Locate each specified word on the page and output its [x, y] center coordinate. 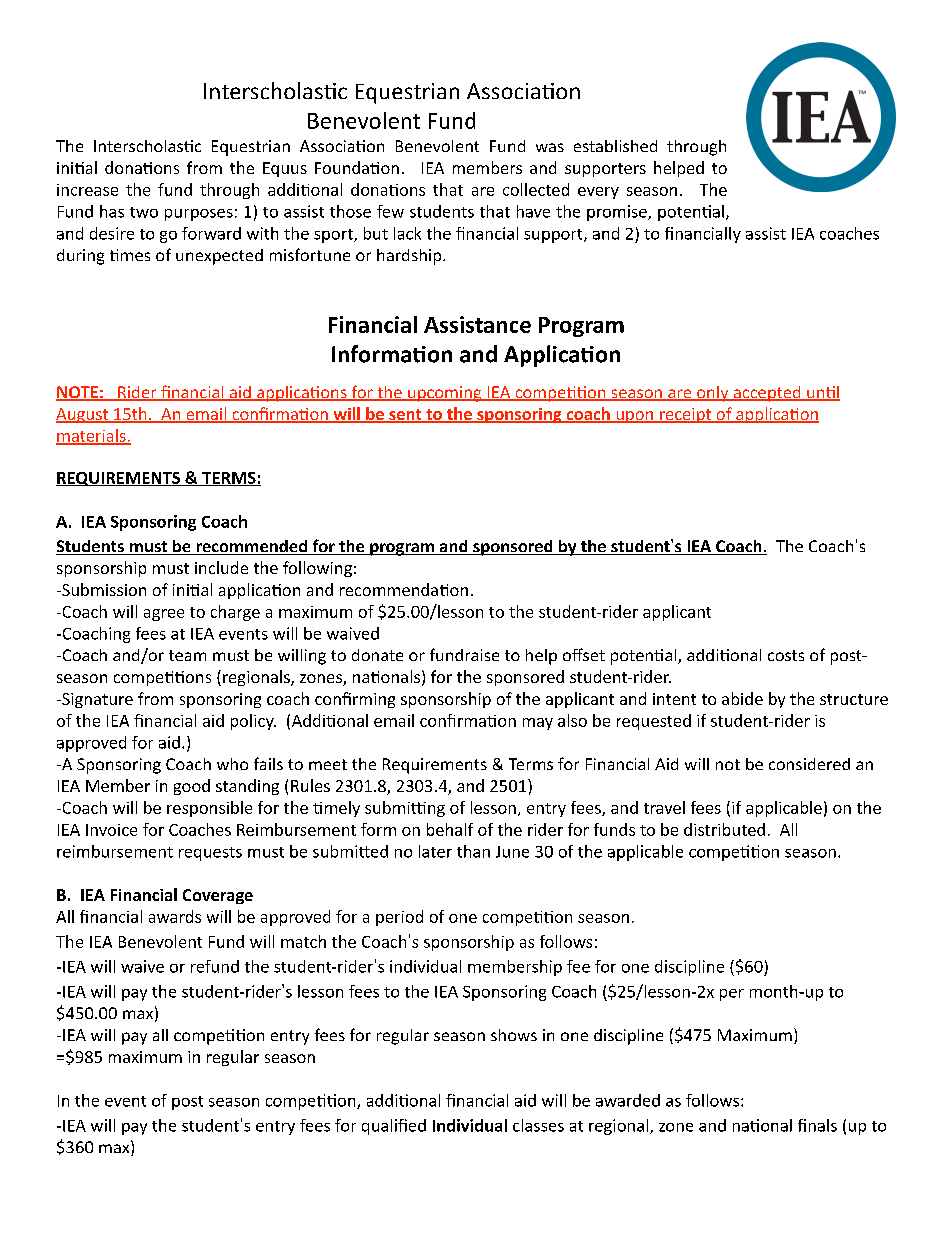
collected [536, 189]
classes [538, 1125]
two [144, 212]
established [615, 146]
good [192, 787]
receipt [685, 415]
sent [405, 416]
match [303, 941]
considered [809, 764]
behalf [450, 829]
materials [92, 436]
